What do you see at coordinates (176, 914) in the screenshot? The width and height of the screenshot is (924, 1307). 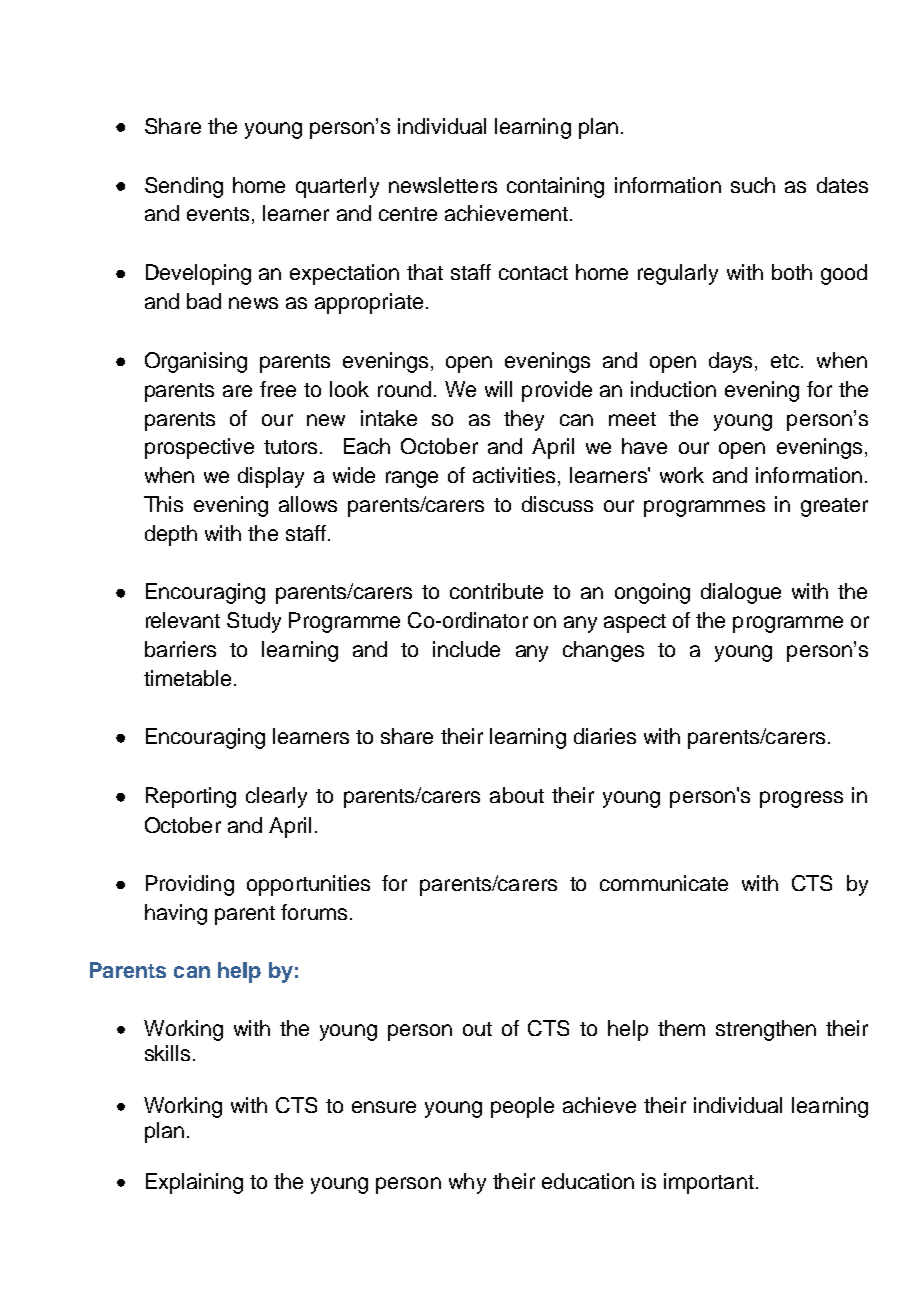 I see `having` at bounding box center [176, 914].
